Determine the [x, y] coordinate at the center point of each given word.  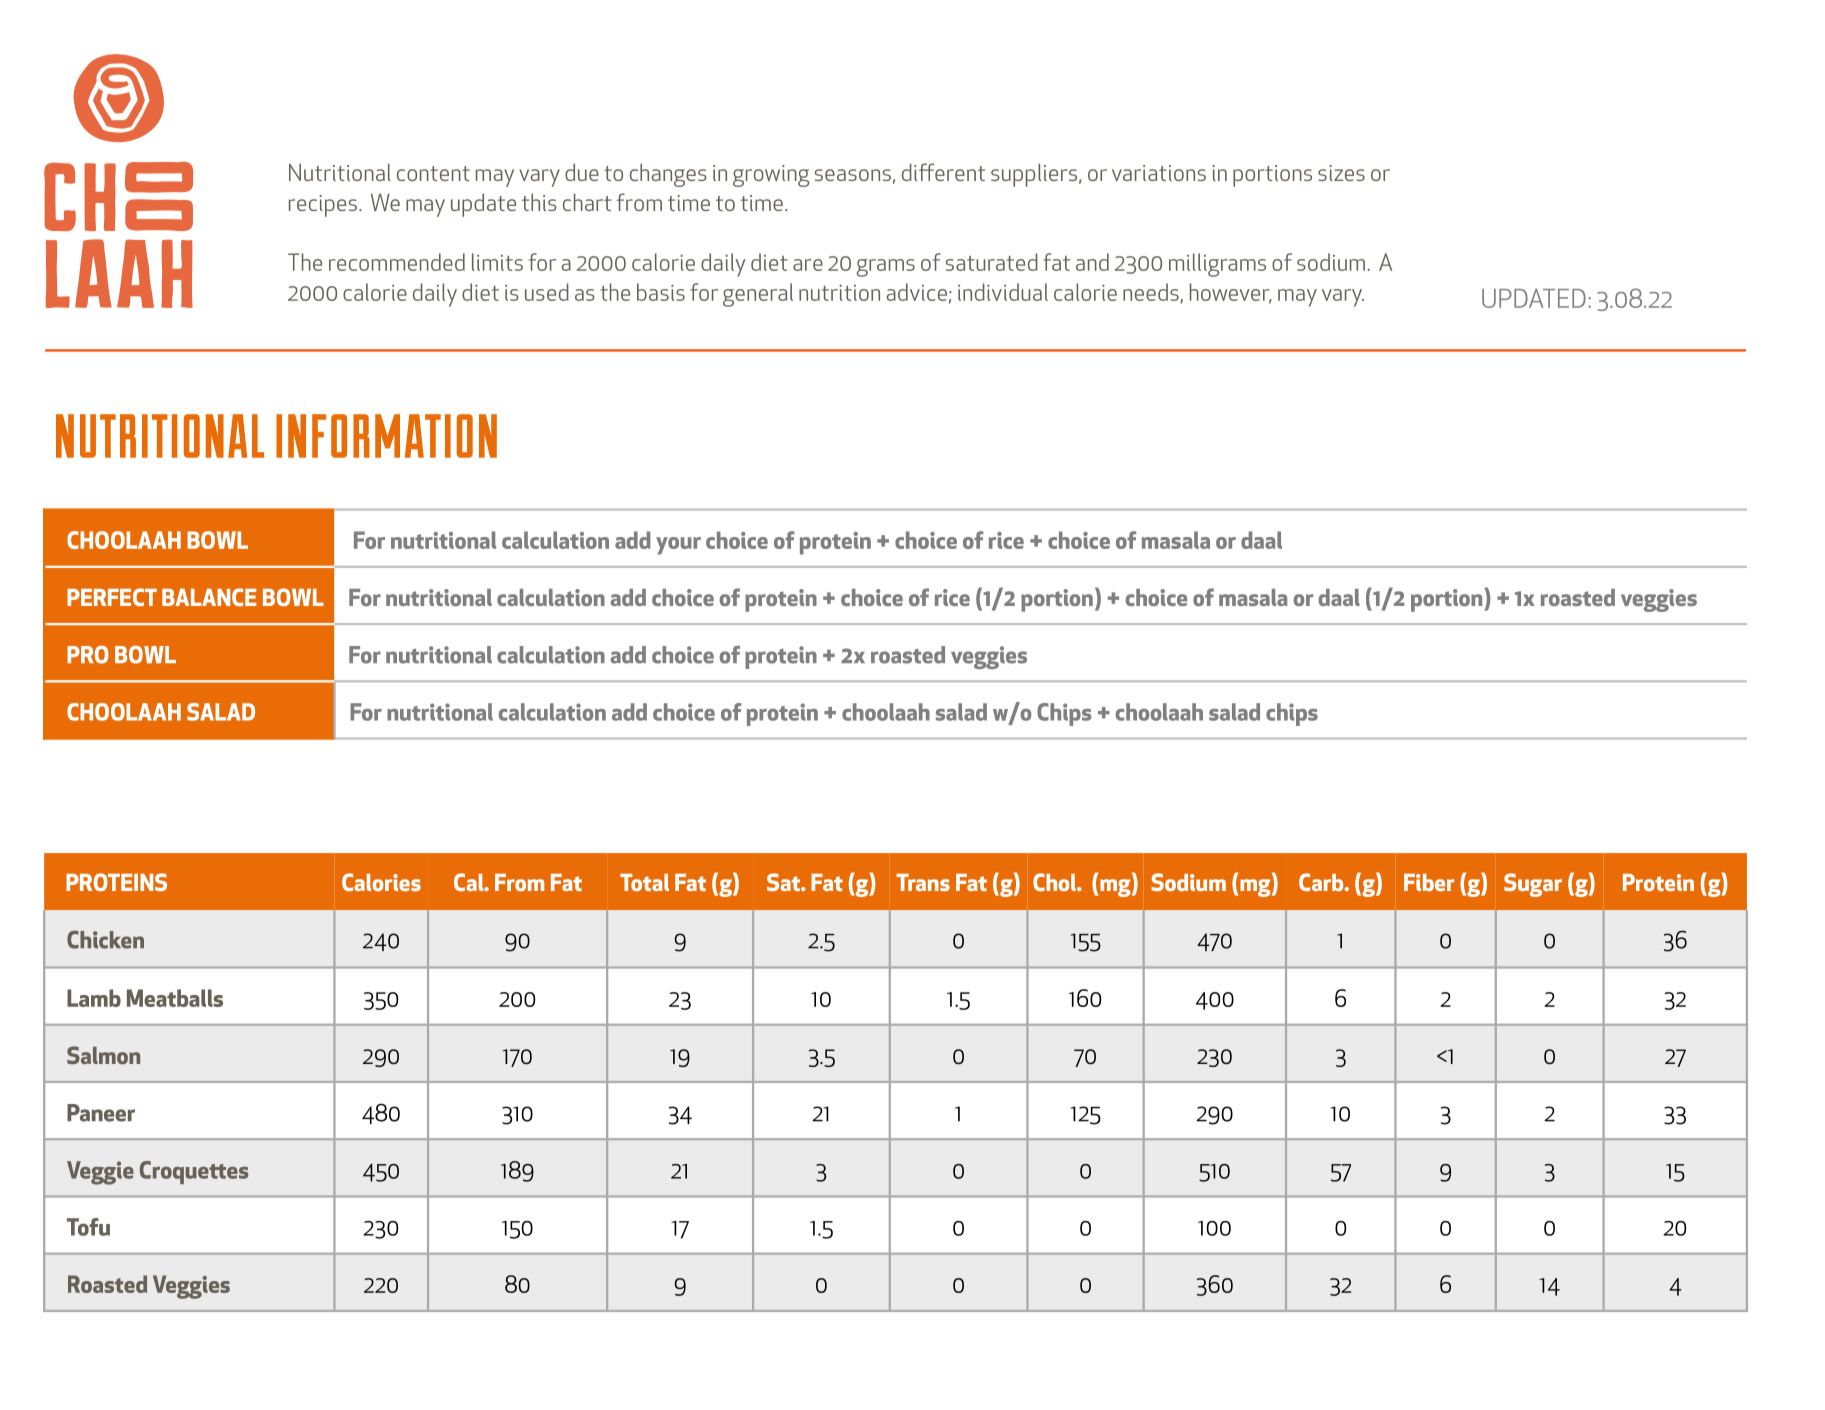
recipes [323, 206]
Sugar [1533, 885]
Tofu [88, 1227]
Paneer [101, 1113]
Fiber [1429, 882]
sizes [1341, 173]
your [678, 546]
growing [771, 176]
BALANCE [209, 597]
